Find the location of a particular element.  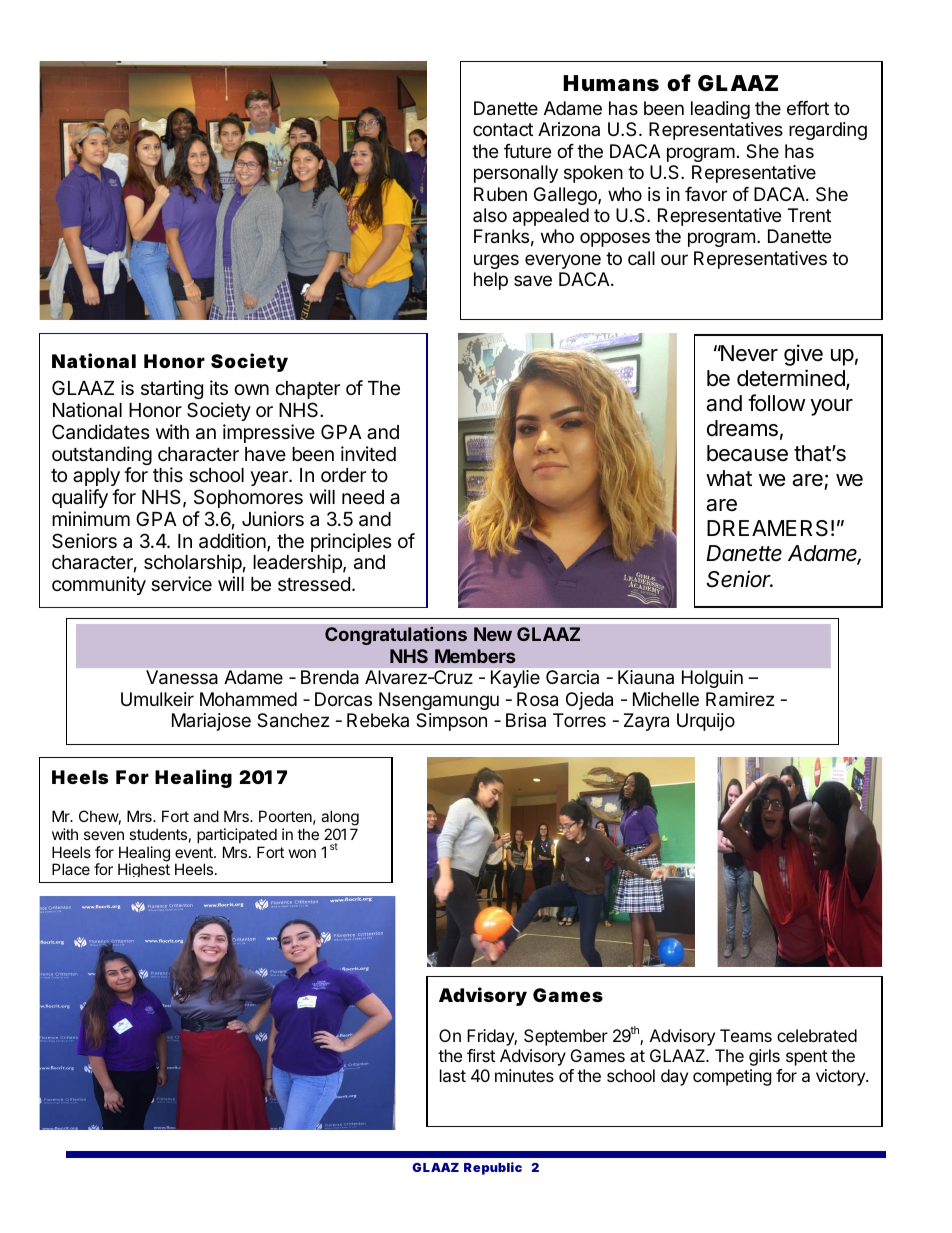

contact is located at coordinates (503, 130).
